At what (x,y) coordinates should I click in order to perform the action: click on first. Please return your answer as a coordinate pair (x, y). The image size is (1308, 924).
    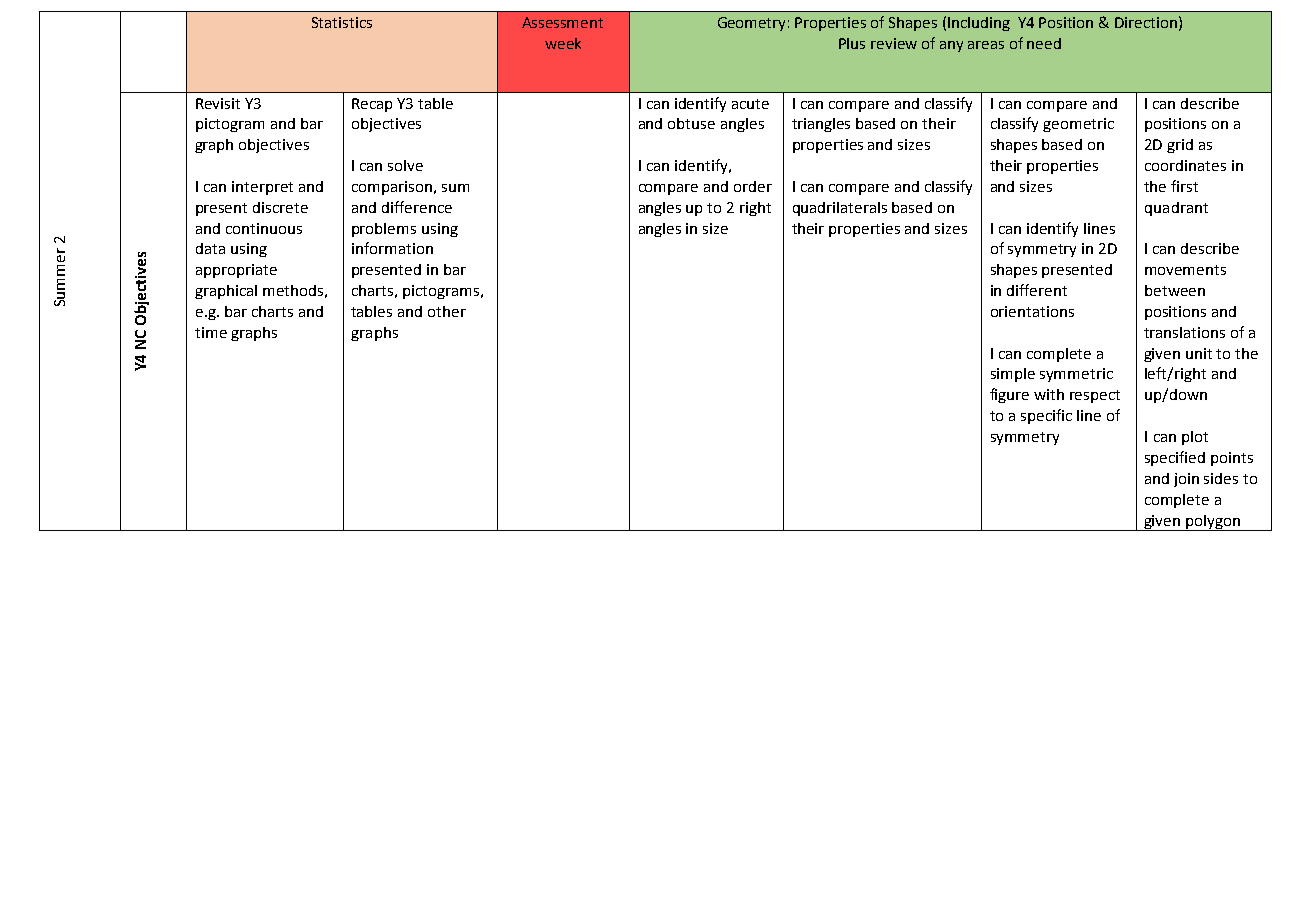
    Looking at the image, I should click on (1184, 186).
